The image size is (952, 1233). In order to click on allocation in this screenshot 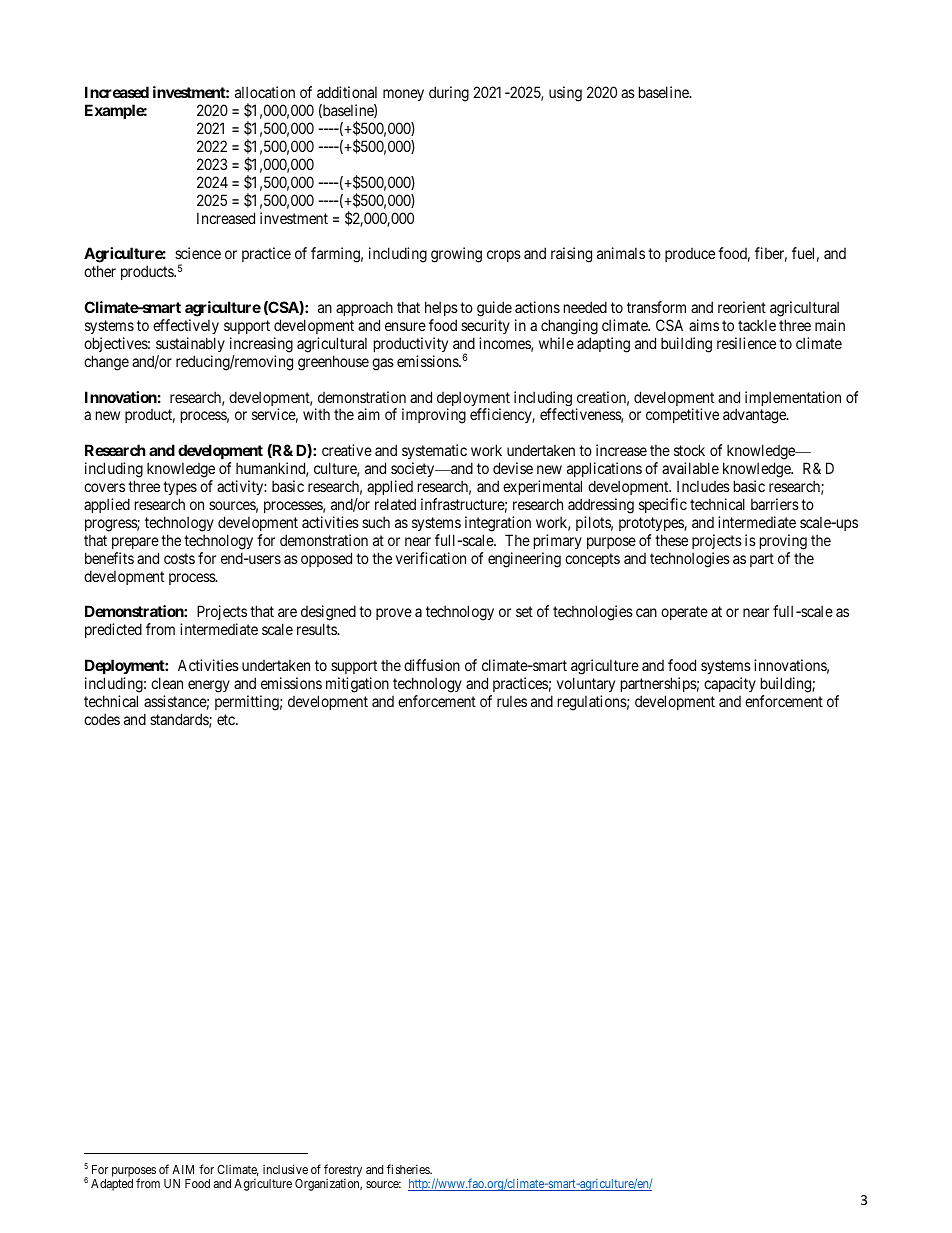, I will do `click(265, 92)`.
